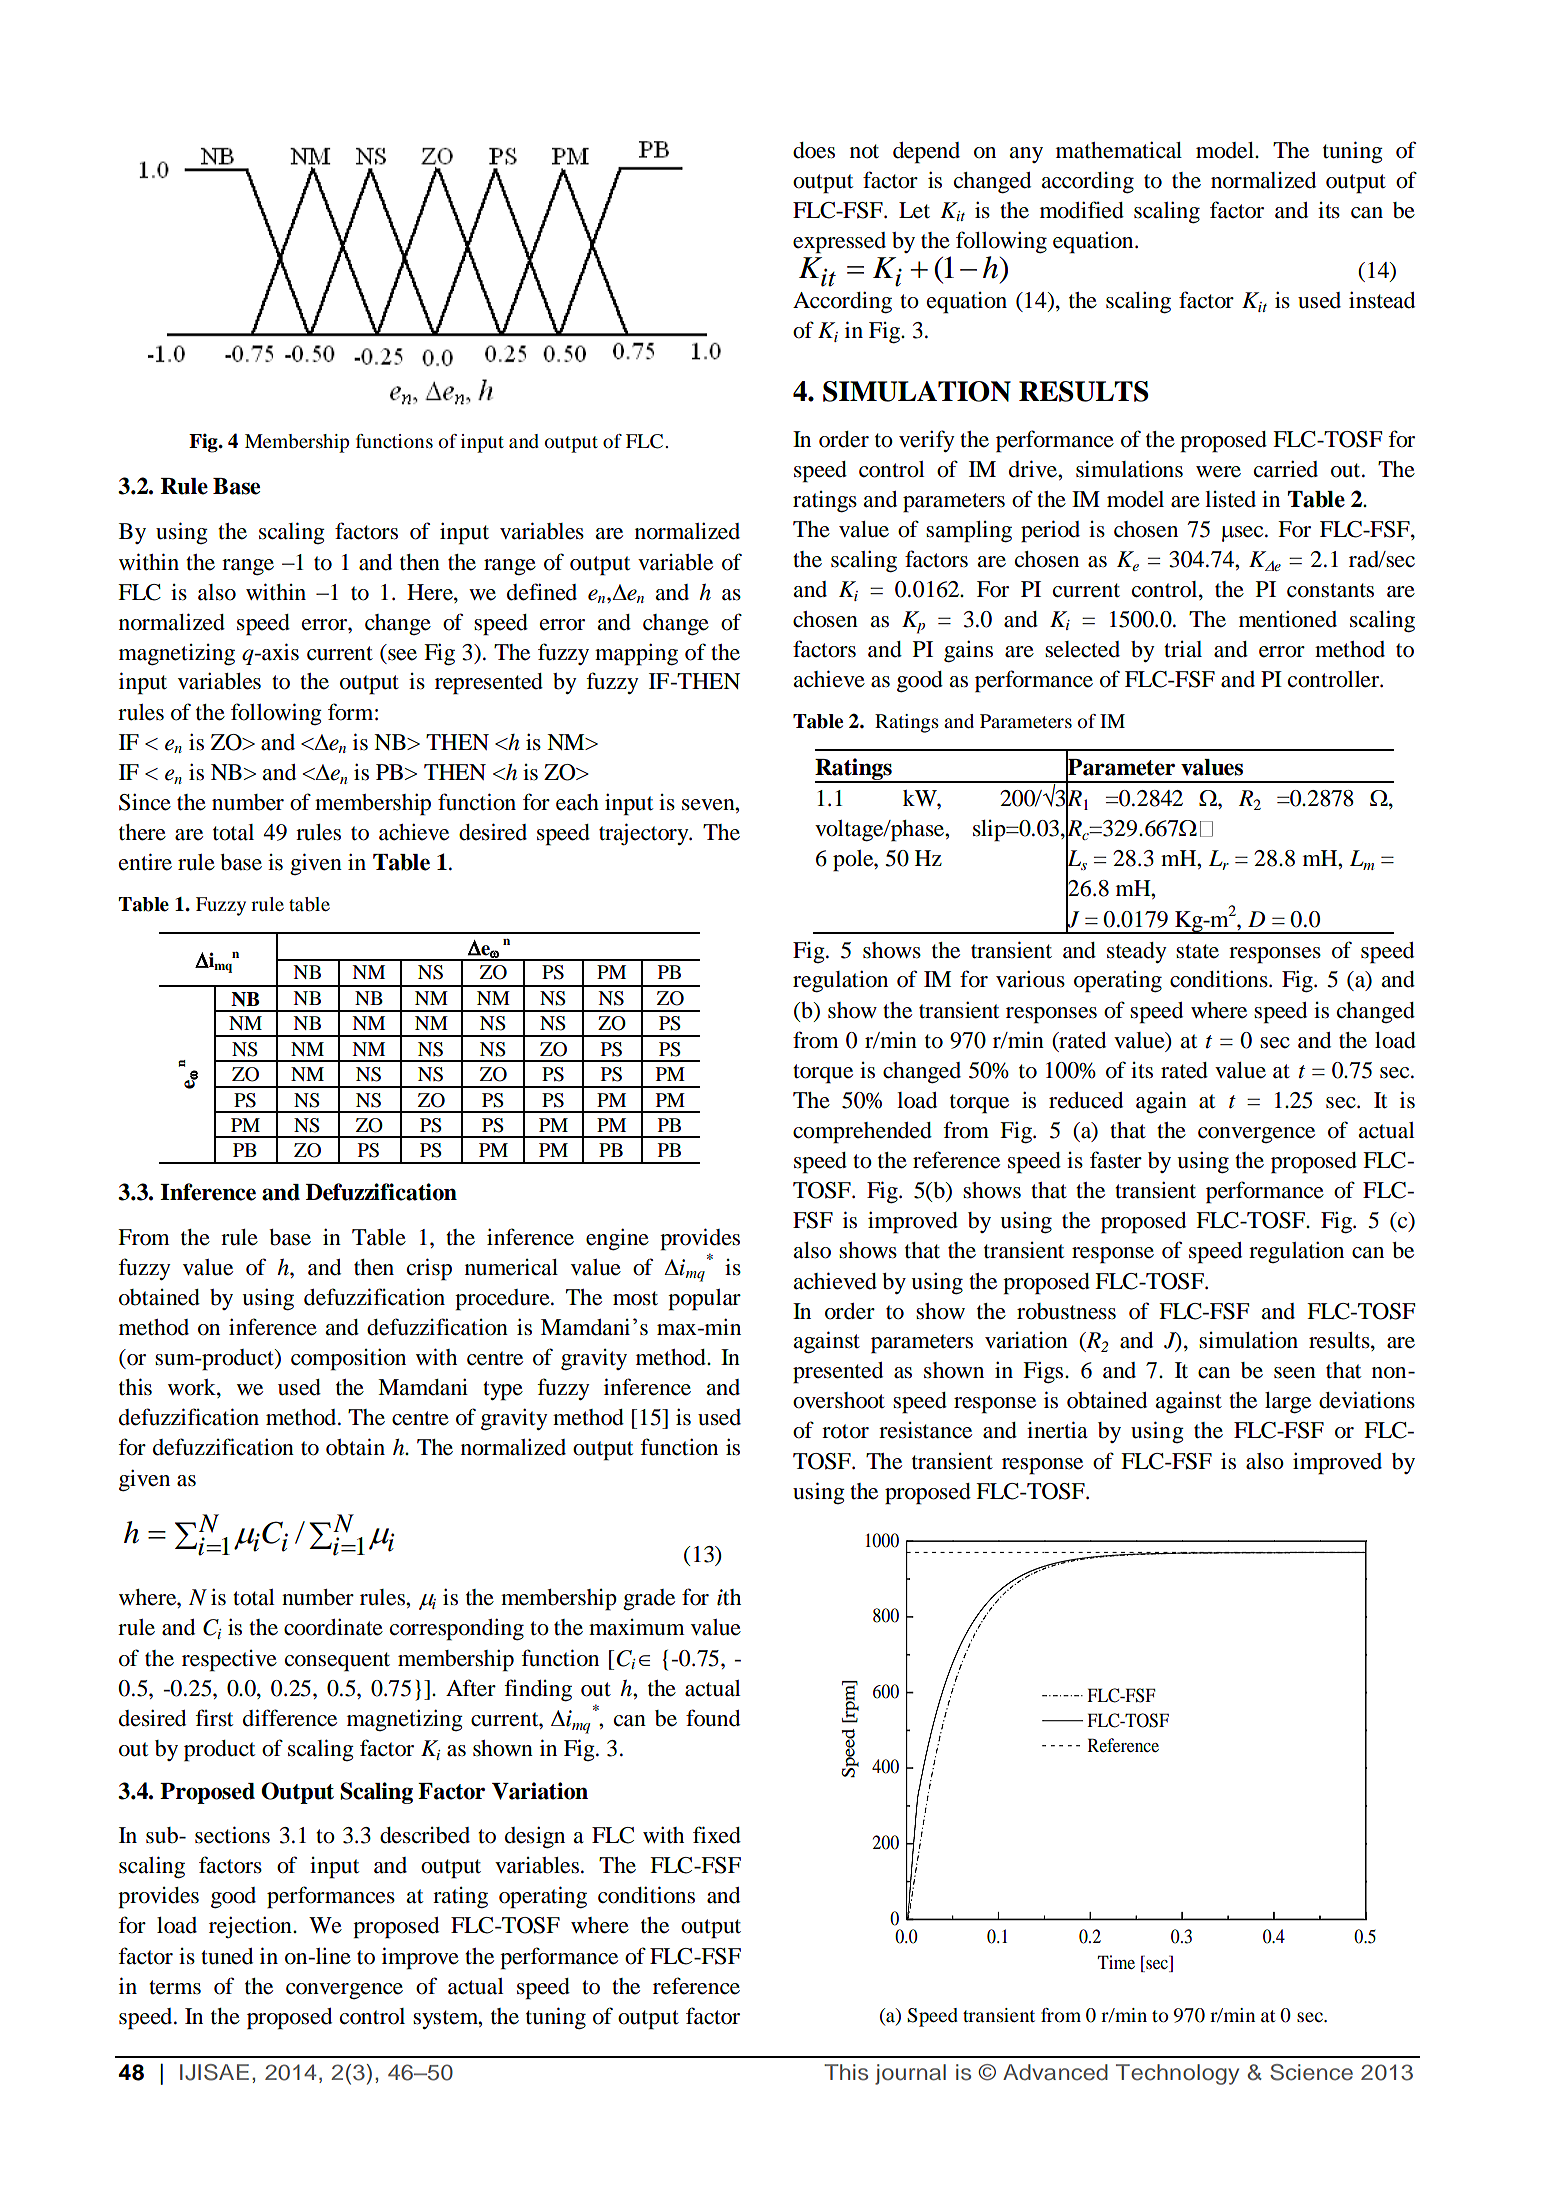 The image size is (1556, 2200). I want to click on faster, so click(1116, 1160).
